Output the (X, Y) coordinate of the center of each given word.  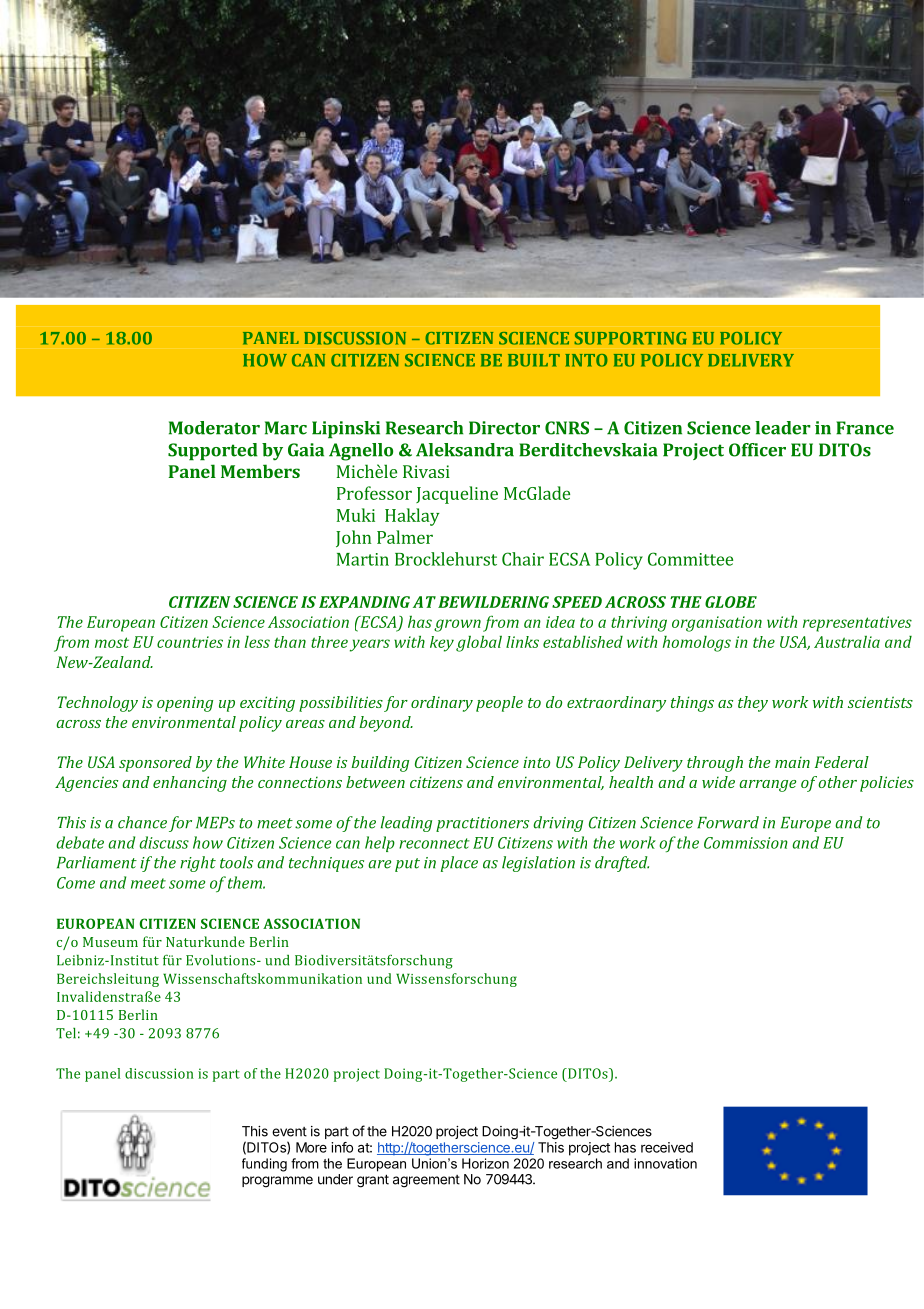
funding (264, 1165)
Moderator (214, 428)
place (459, 864)
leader (783, 428)
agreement (426, 1181)
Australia (847, 642)
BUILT (534, 360)
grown (457, 625)
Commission (746, 843)
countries (190, 642)
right (198, 864)
